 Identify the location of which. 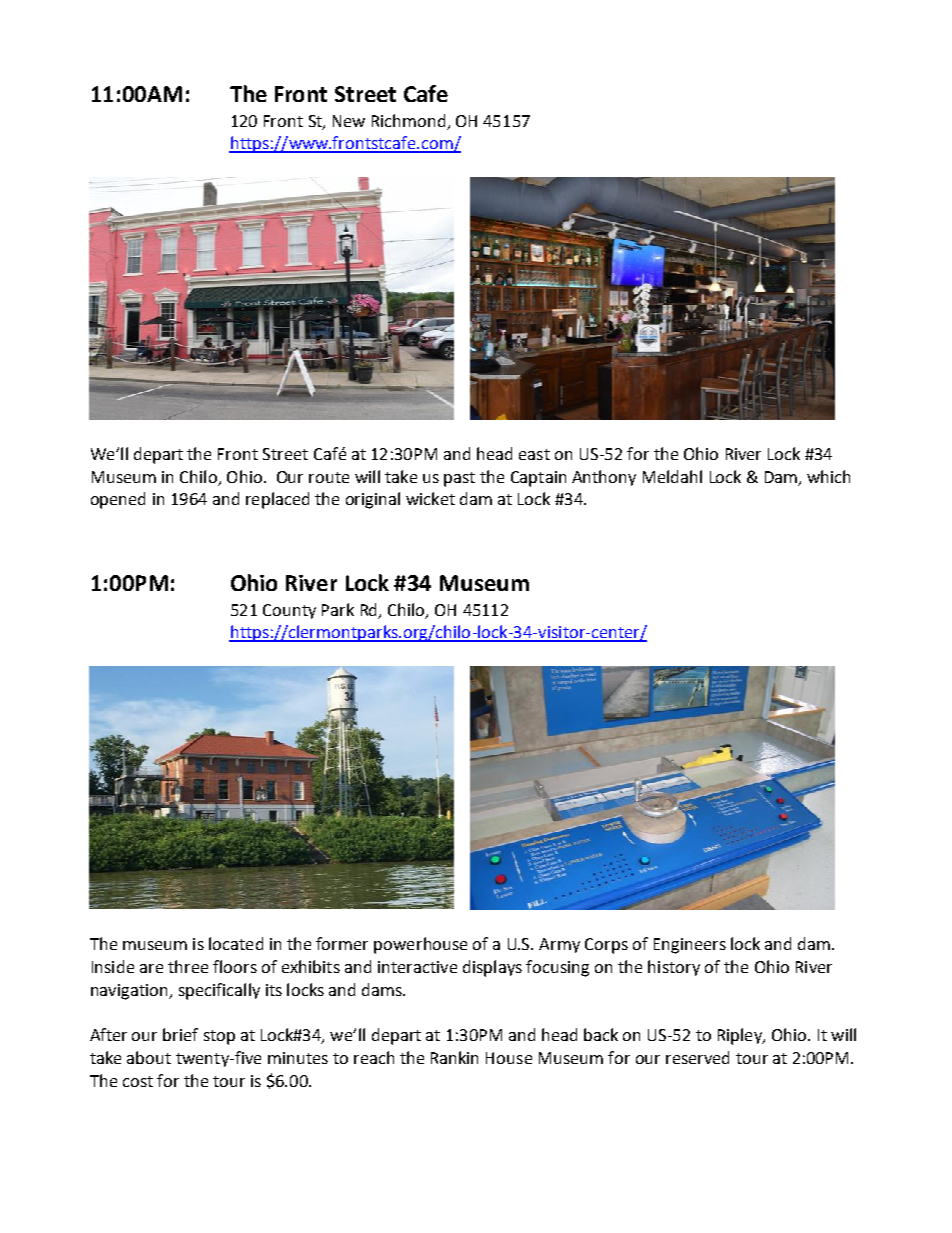
(828, 476).
